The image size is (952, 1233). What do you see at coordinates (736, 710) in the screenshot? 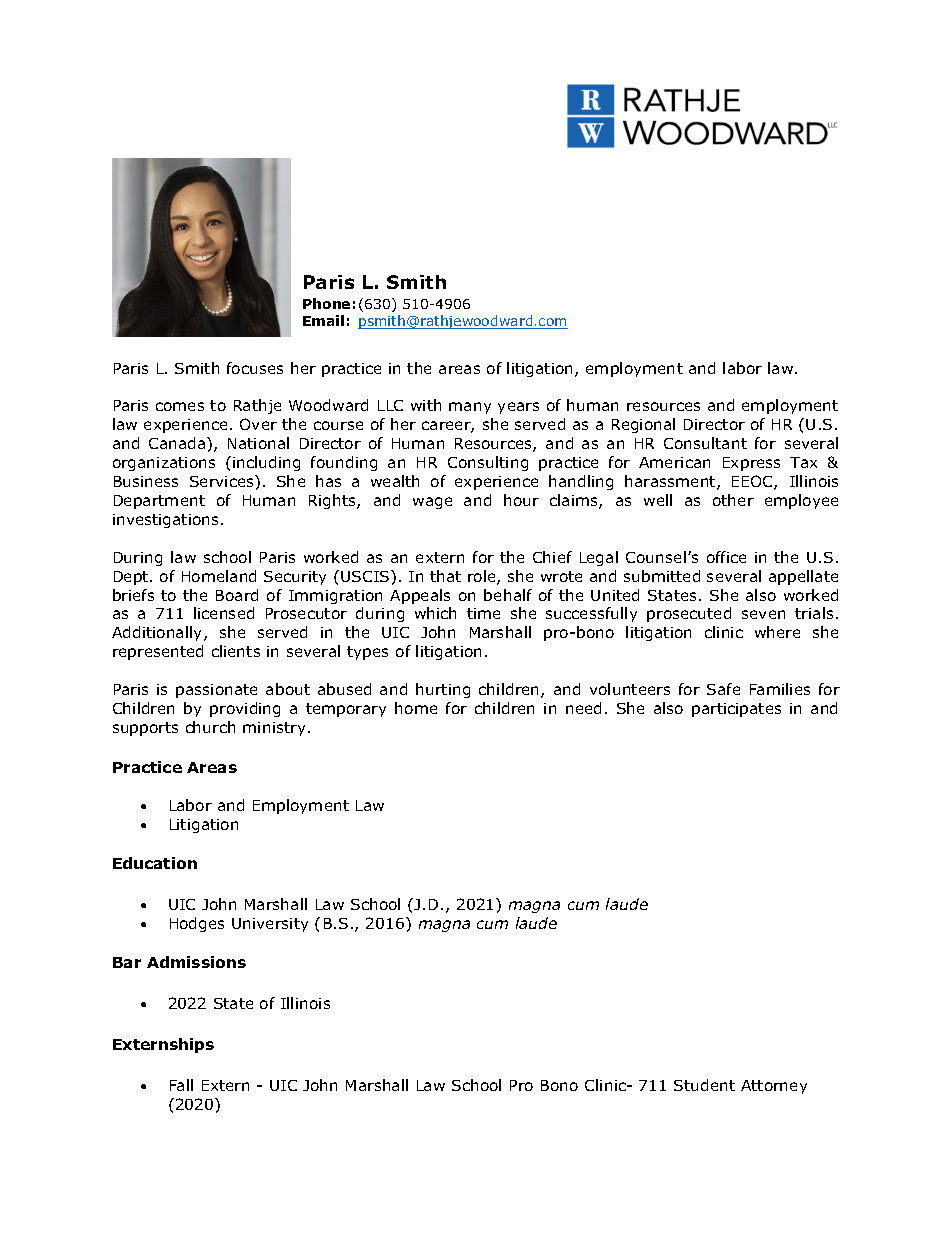
I see `participates` at bounding box center [736, 710].
